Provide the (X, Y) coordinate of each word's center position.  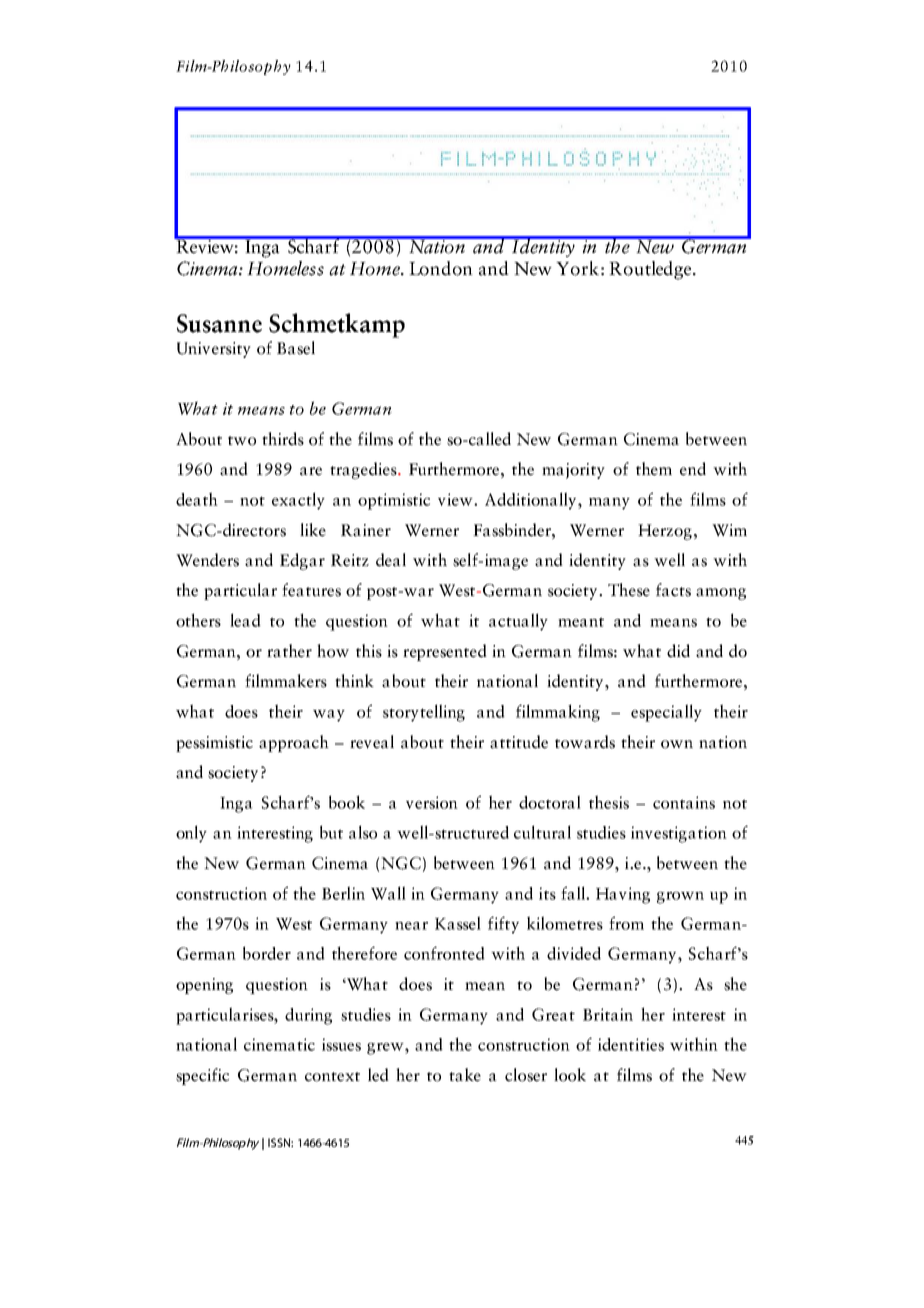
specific (202, 1076)
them (654, 469)
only (191, 834)
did (678, 651)
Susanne (219, 323)
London (441, 268)
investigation (679, 834)
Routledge (651, 270)
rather (289, 651)
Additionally (532, 501)
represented (445, 652)
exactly (298, 501)
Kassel (458, 923)
